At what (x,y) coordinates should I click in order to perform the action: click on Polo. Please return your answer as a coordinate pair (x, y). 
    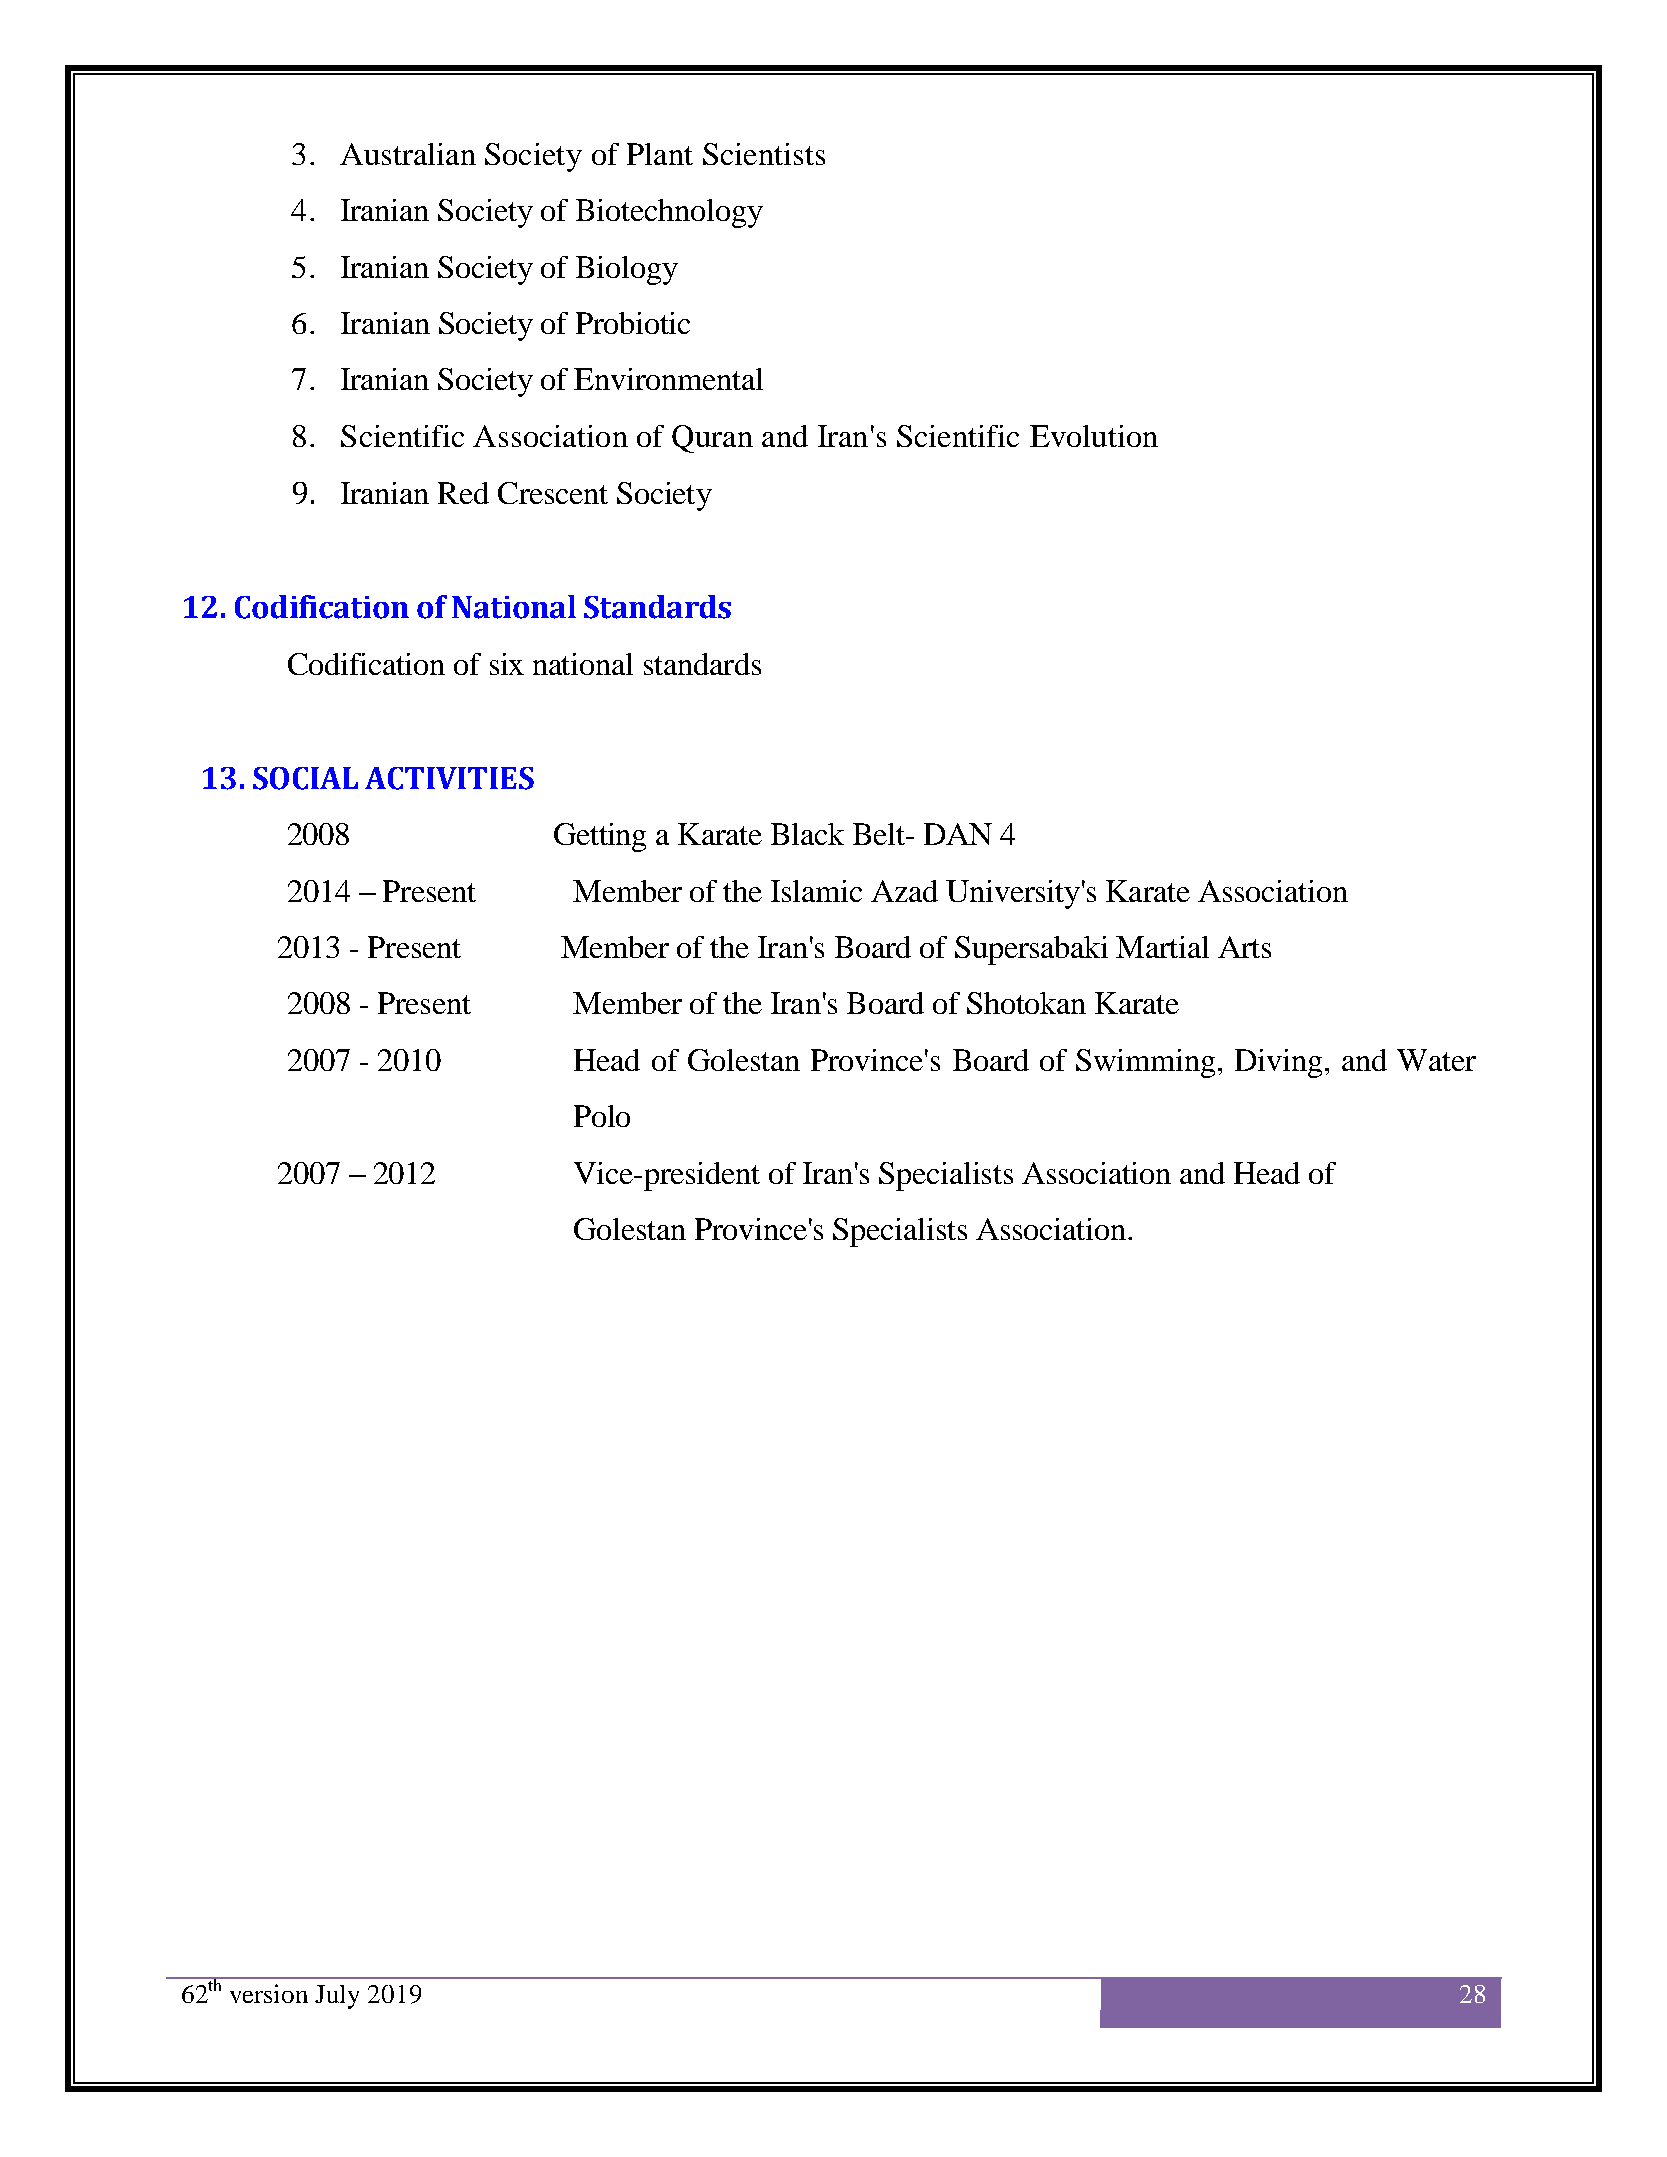
    Looking at the image, I should click on (602, 1116).
